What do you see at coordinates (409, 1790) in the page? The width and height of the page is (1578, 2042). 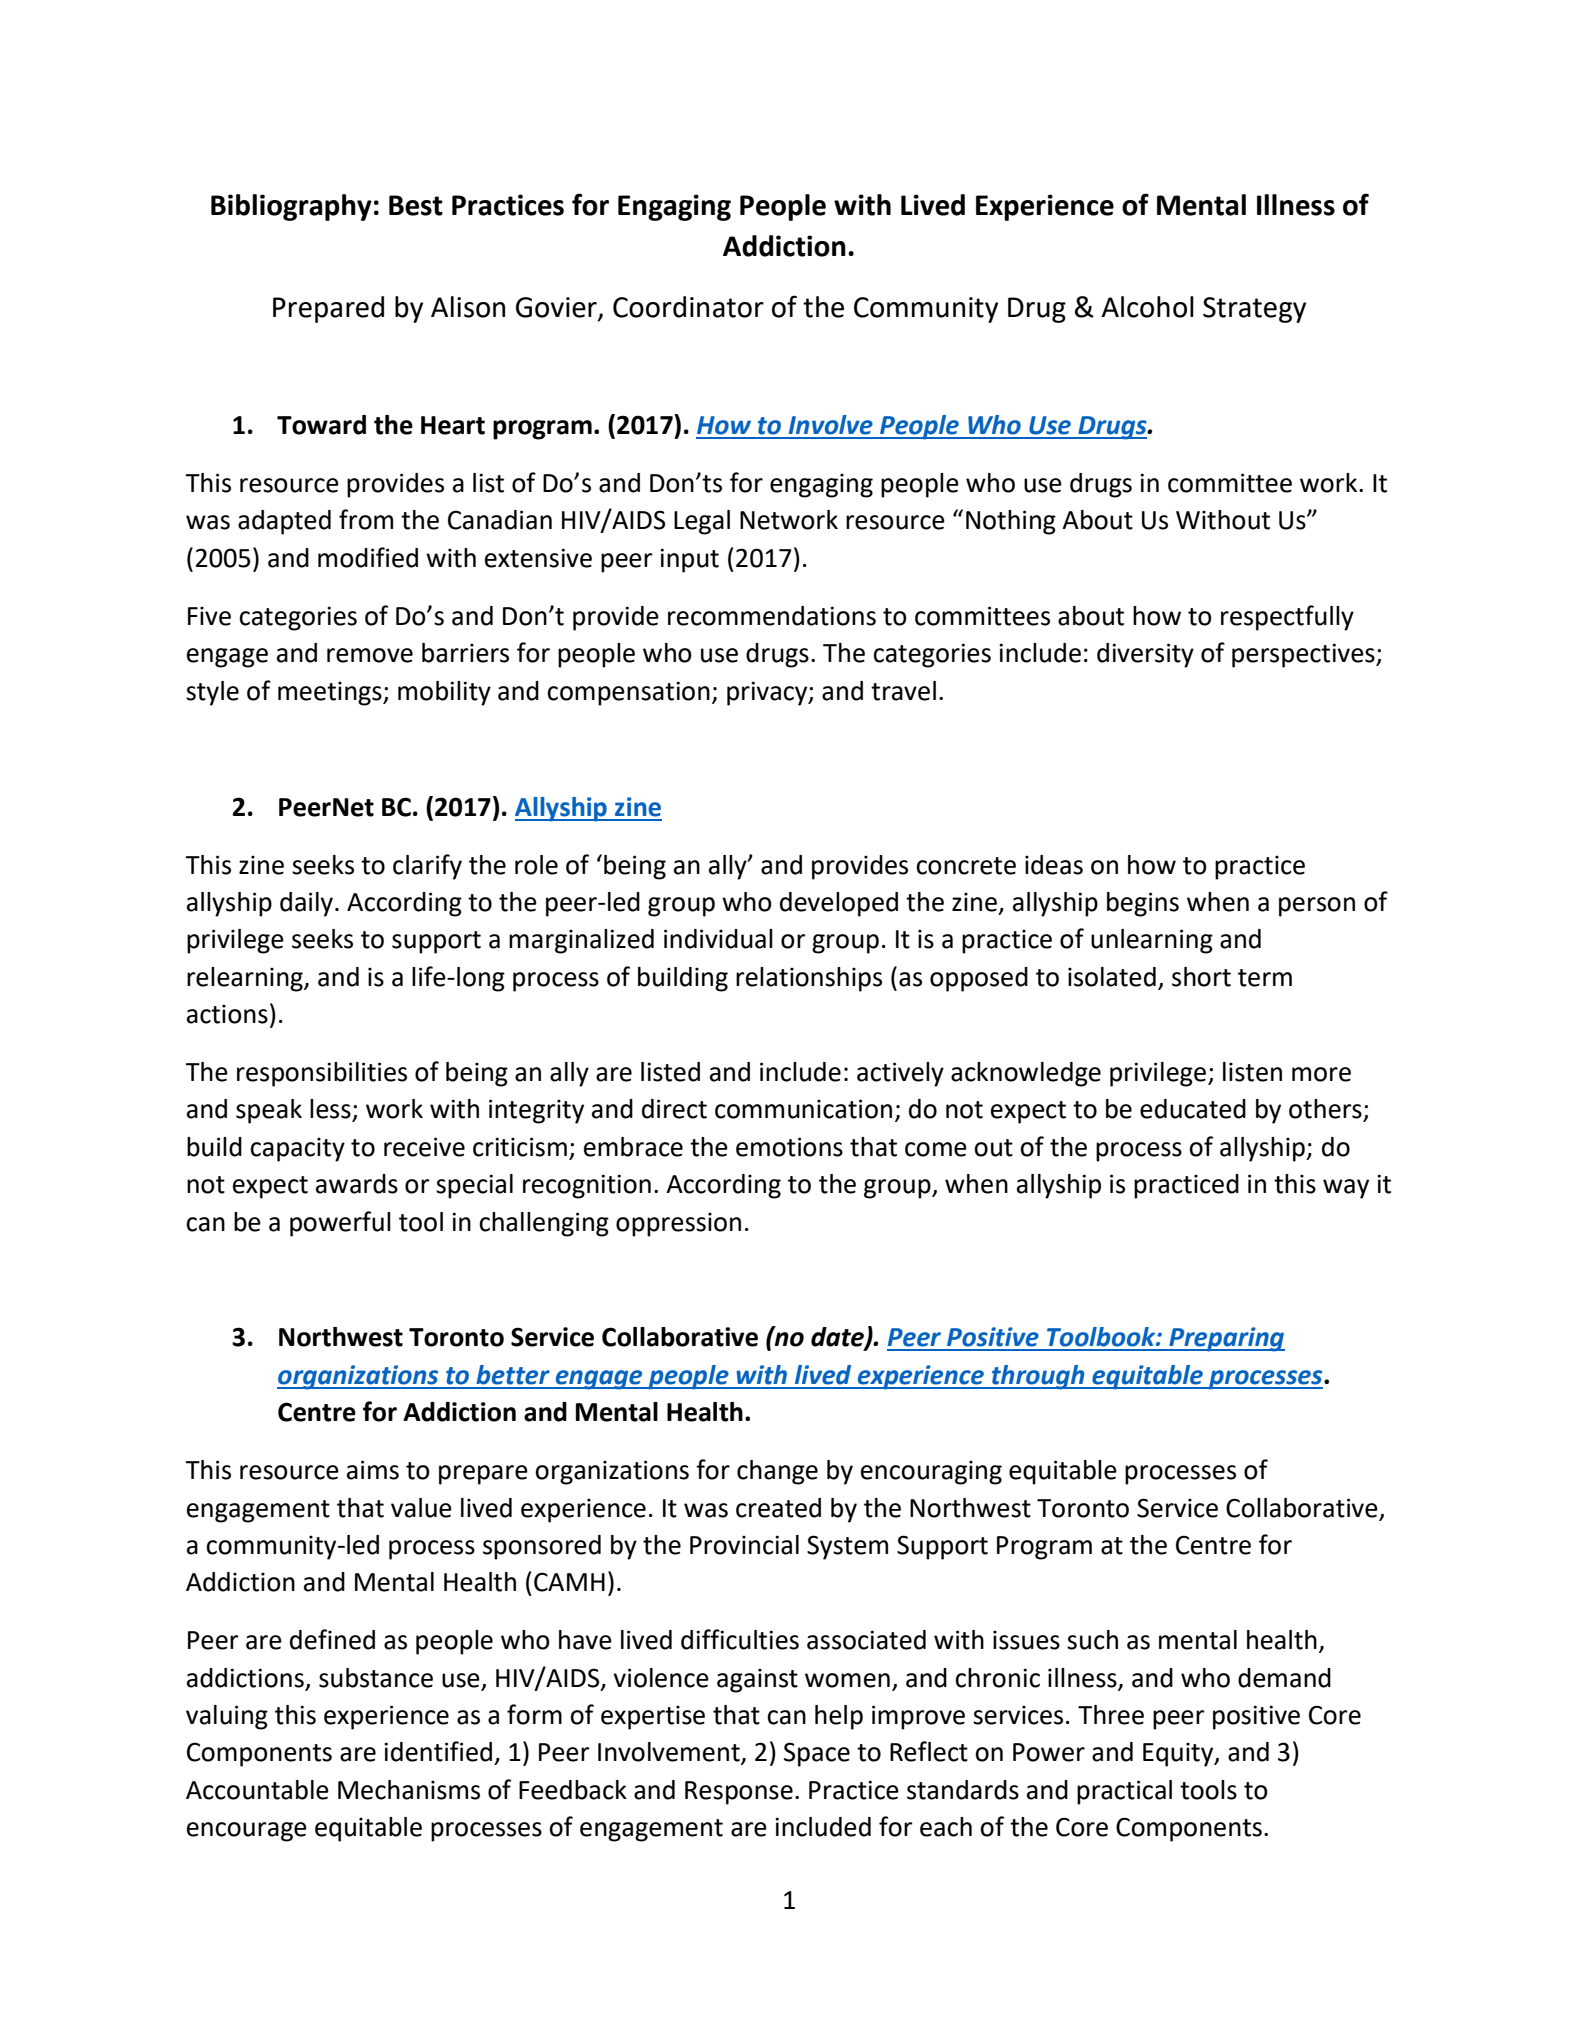 I see `Mechanisms` at bounding box center [409, 1790].
